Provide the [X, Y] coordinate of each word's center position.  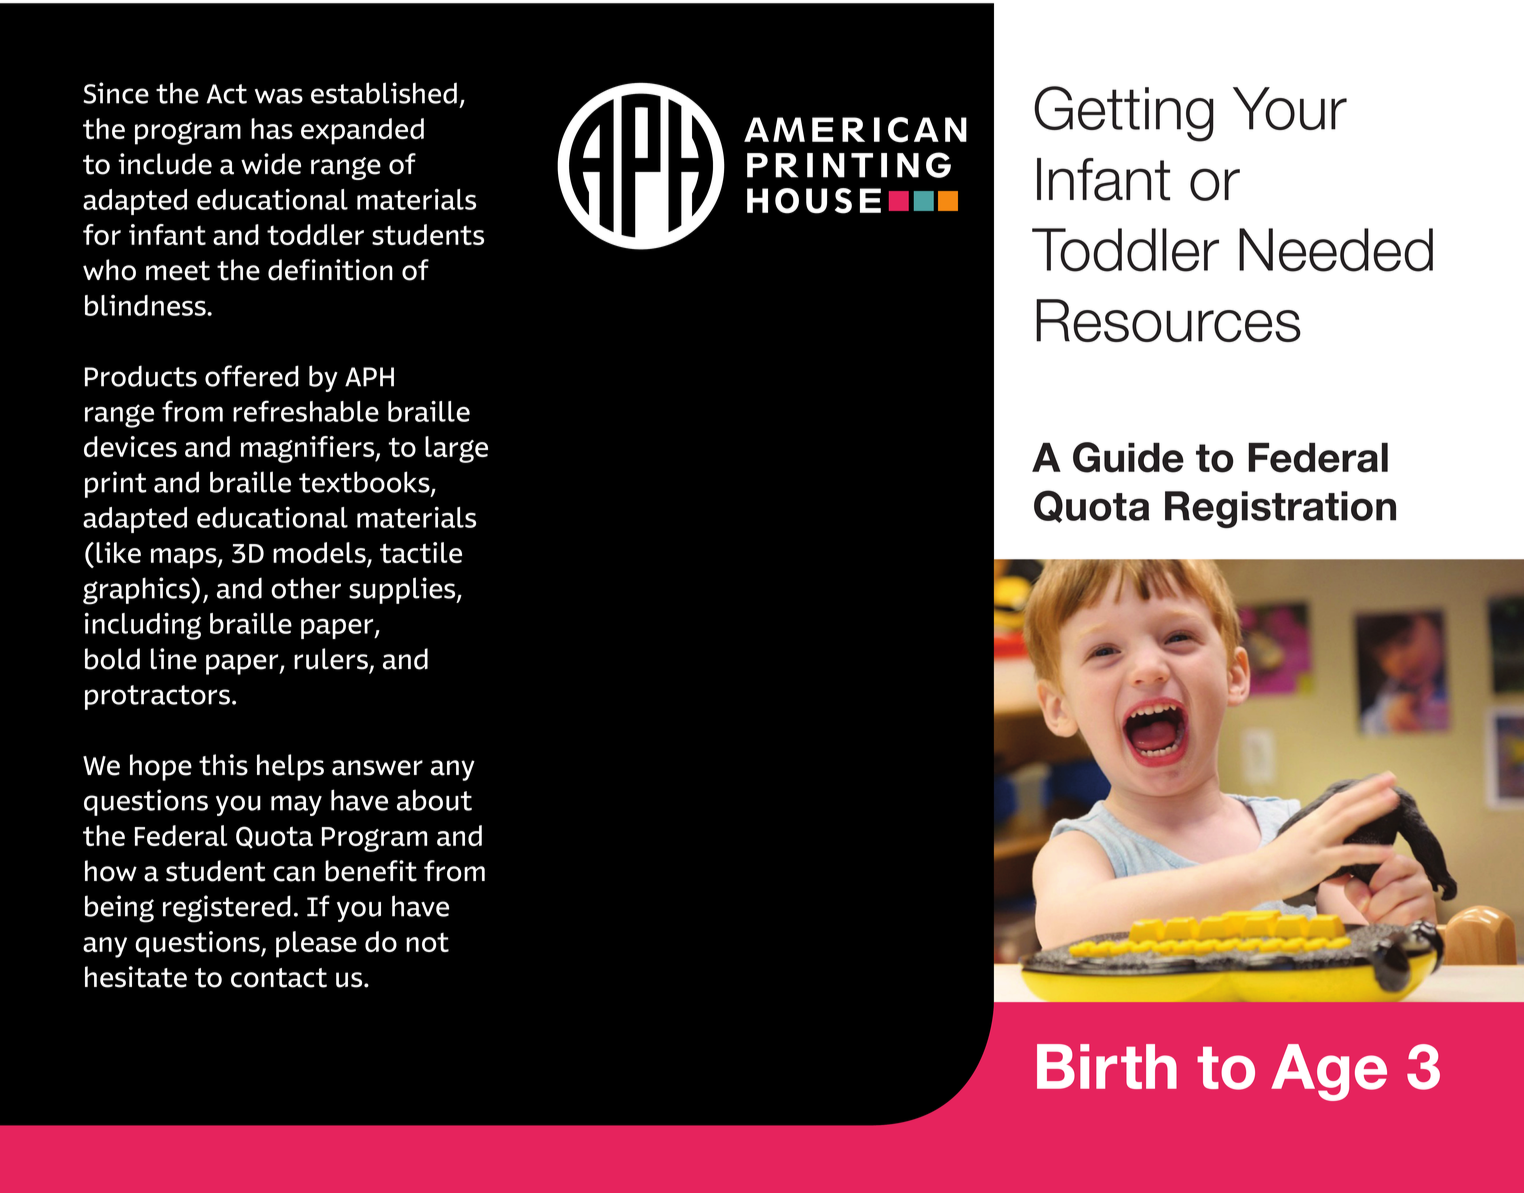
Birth [1107, 1066]
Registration [1280, 509]
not [427, 942]
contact [279, 978]
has [272, 128]
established [384, 93]
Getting [1124, 114]
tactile [421, 552]
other [306, 588]
